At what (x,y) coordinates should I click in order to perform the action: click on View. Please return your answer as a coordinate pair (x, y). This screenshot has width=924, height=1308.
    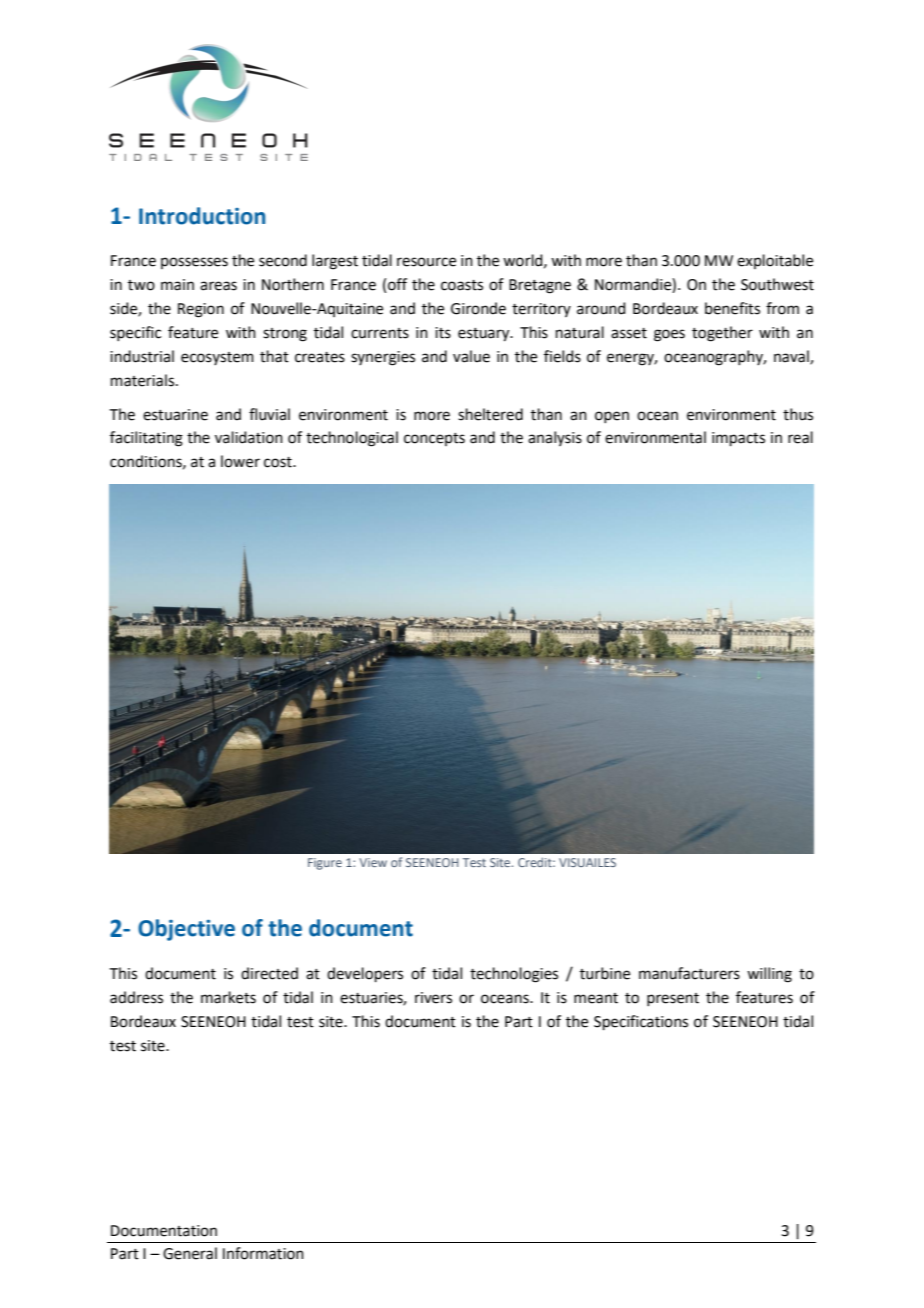
    Looking at the image, I should click on (373, 862).
